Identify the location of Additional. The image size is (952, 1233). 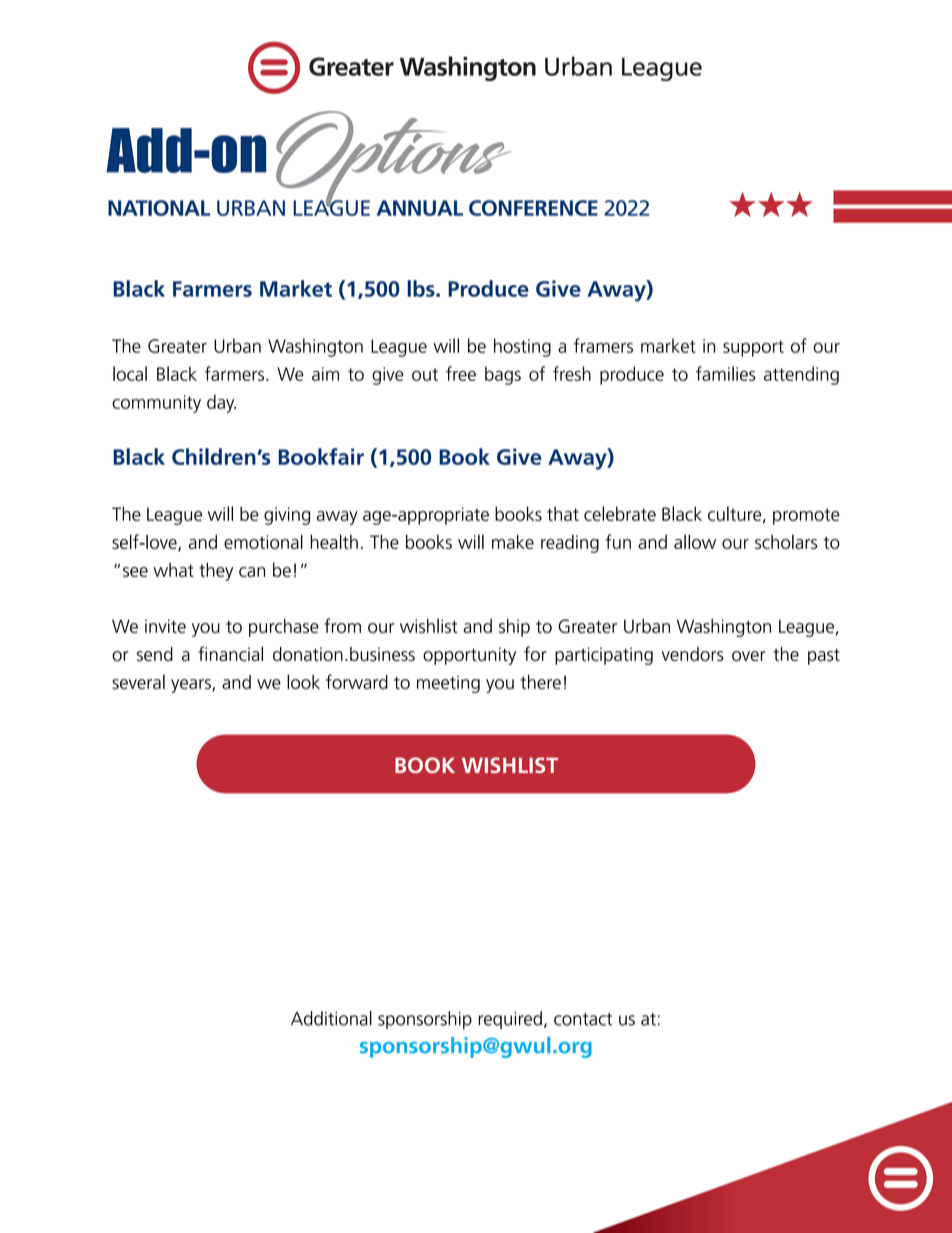
(331, 1018).
